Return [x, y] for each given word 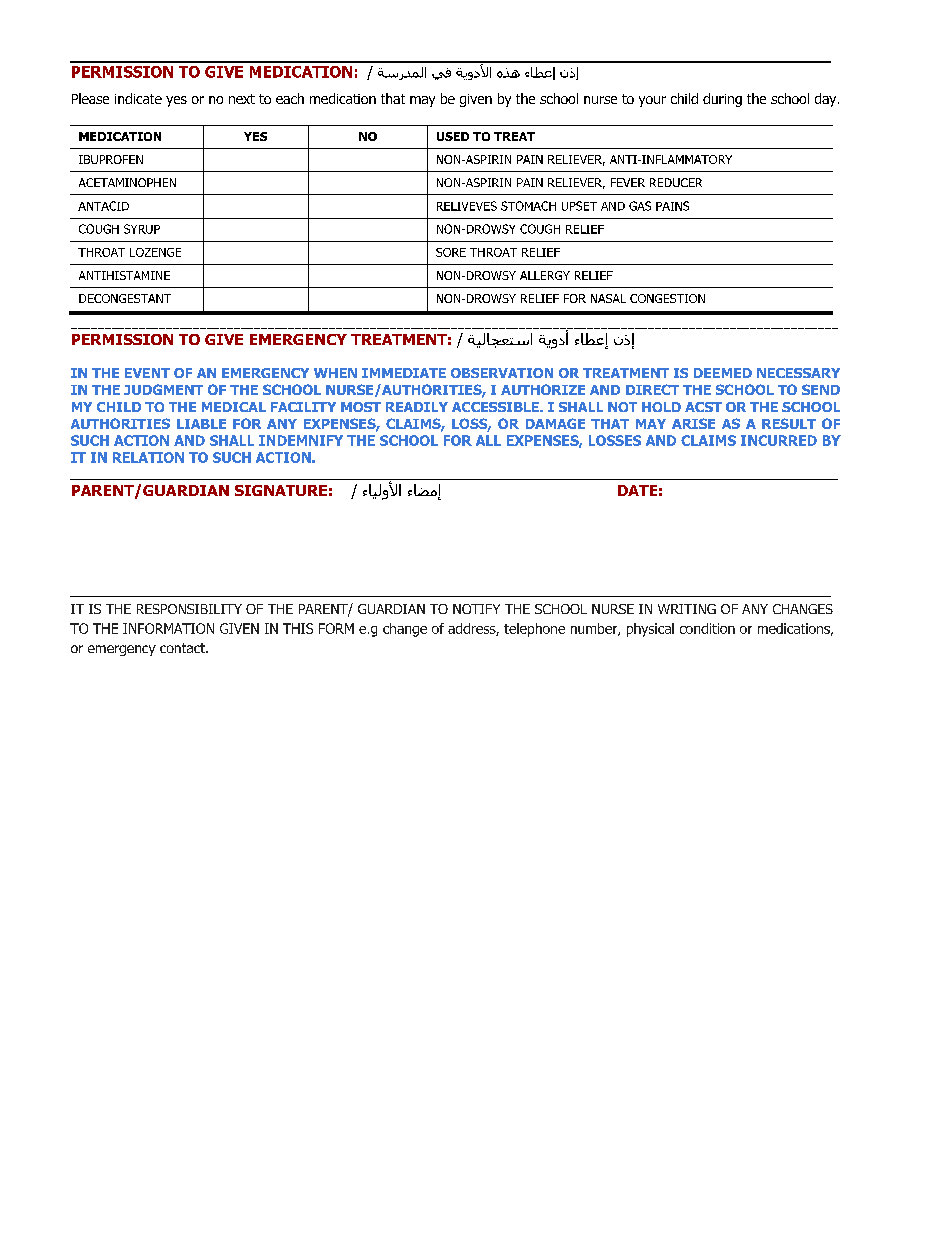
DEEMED [723, 373]
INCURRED [779, 440]
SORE [451, 252]
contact [183, 648]
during [722, 100]
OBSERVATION [502, 373]
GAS [640, 206]
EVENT [147, 373]
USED [453, 136]
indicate [138, 98]
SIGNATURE [281, 490]
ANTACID [103, 206]
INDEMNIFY [301, 440]
